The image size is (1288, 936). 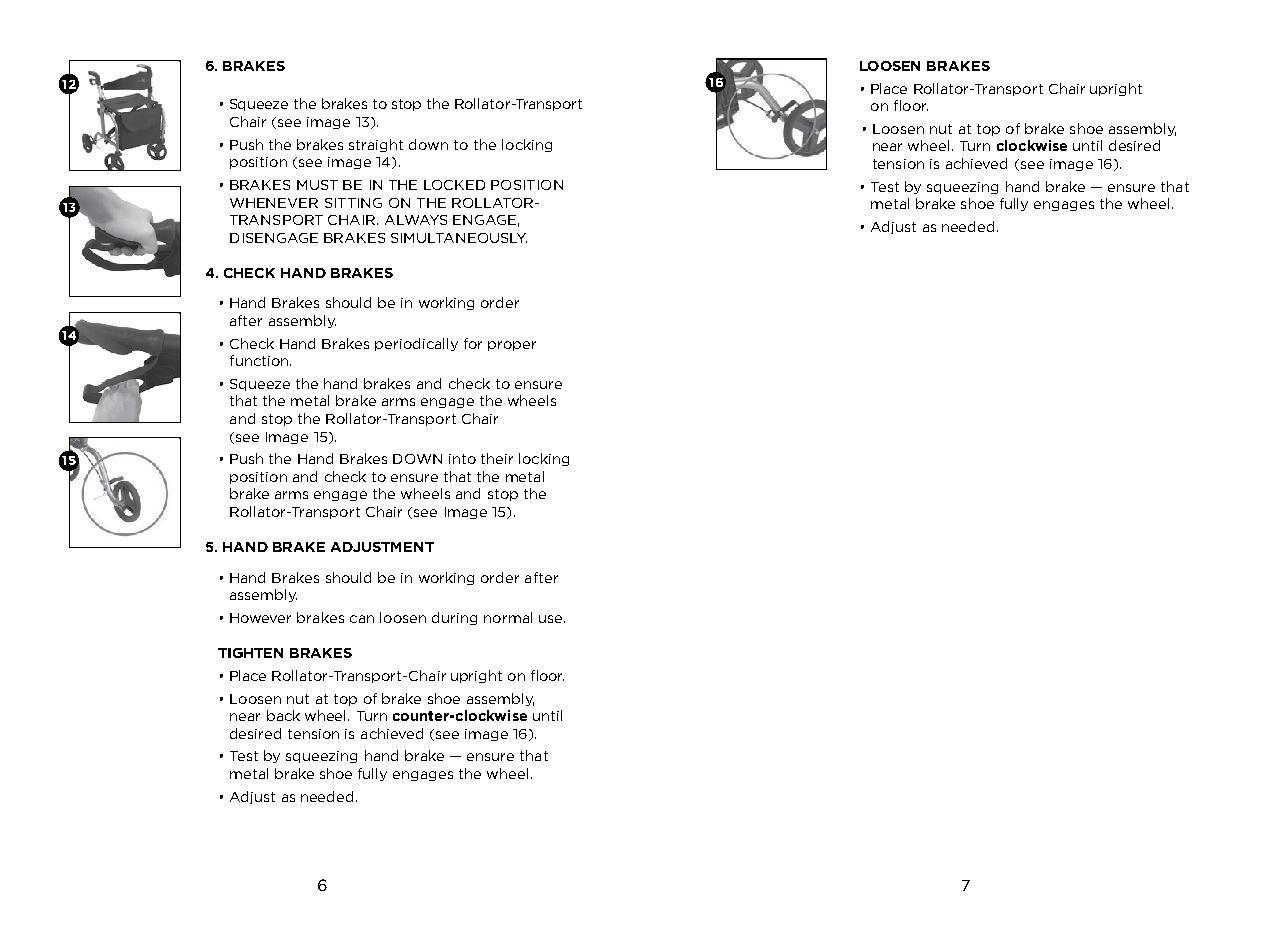 I want to click on back, so click(x=283, y=715).
